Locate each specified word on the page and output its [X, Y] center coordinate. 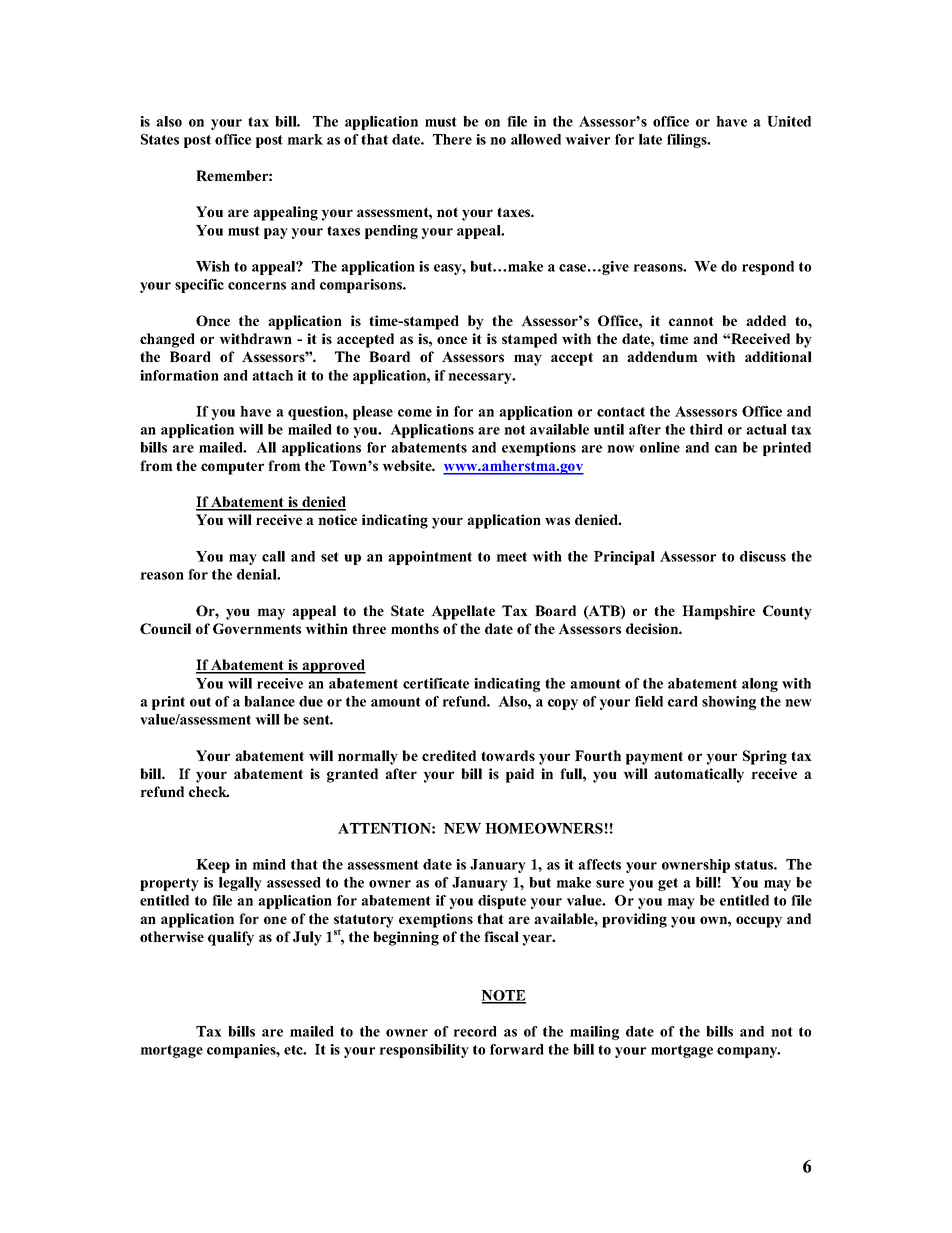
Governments [257, 628]
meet [511, 557]
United [789, 121]
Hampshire [718, 612]
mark [305, 139]
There [452, 139]
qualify [231, 938]
